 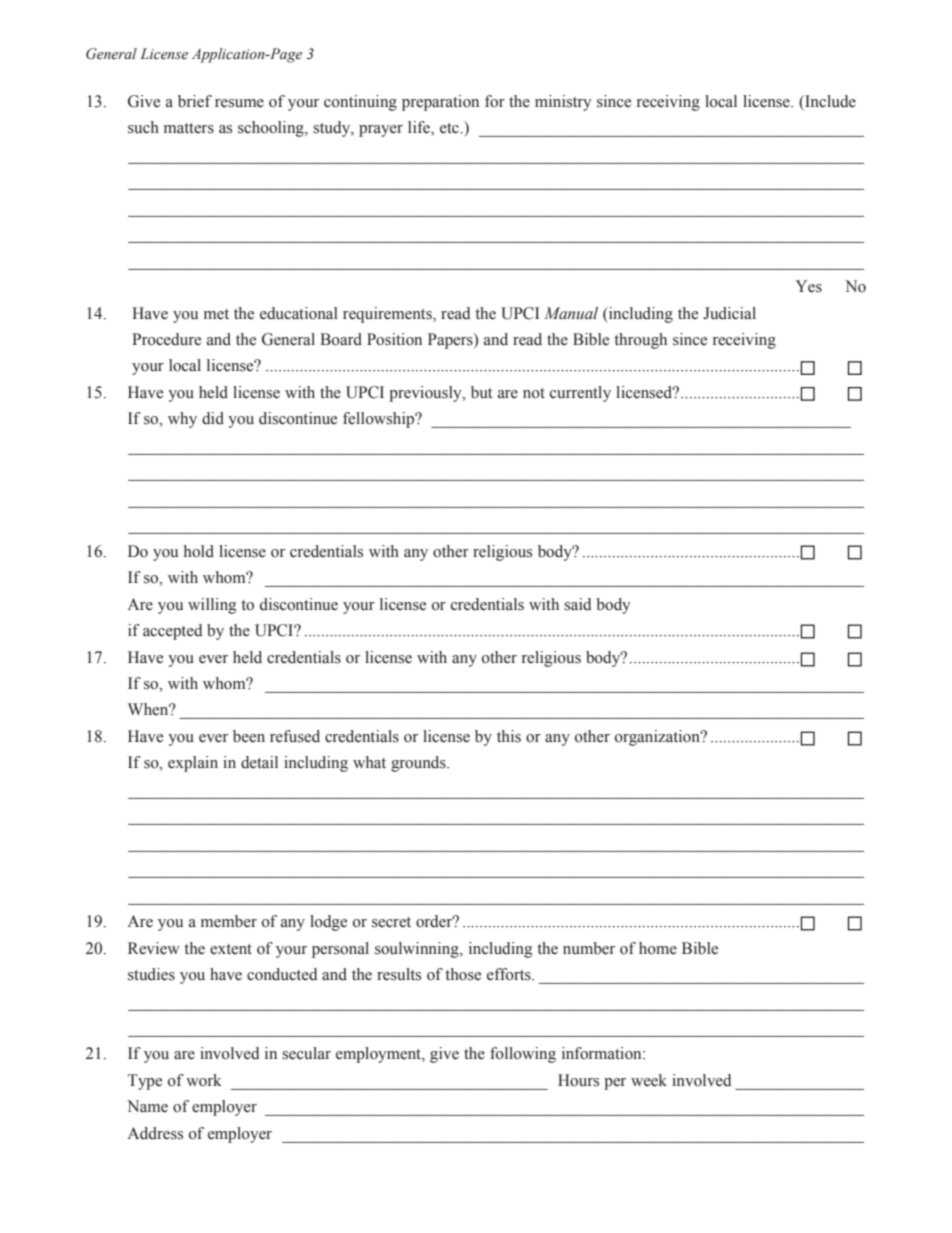 What do you see at coordinates (509, 736) in the screenshot?
I see `this` at bounding box center [509, 736].
